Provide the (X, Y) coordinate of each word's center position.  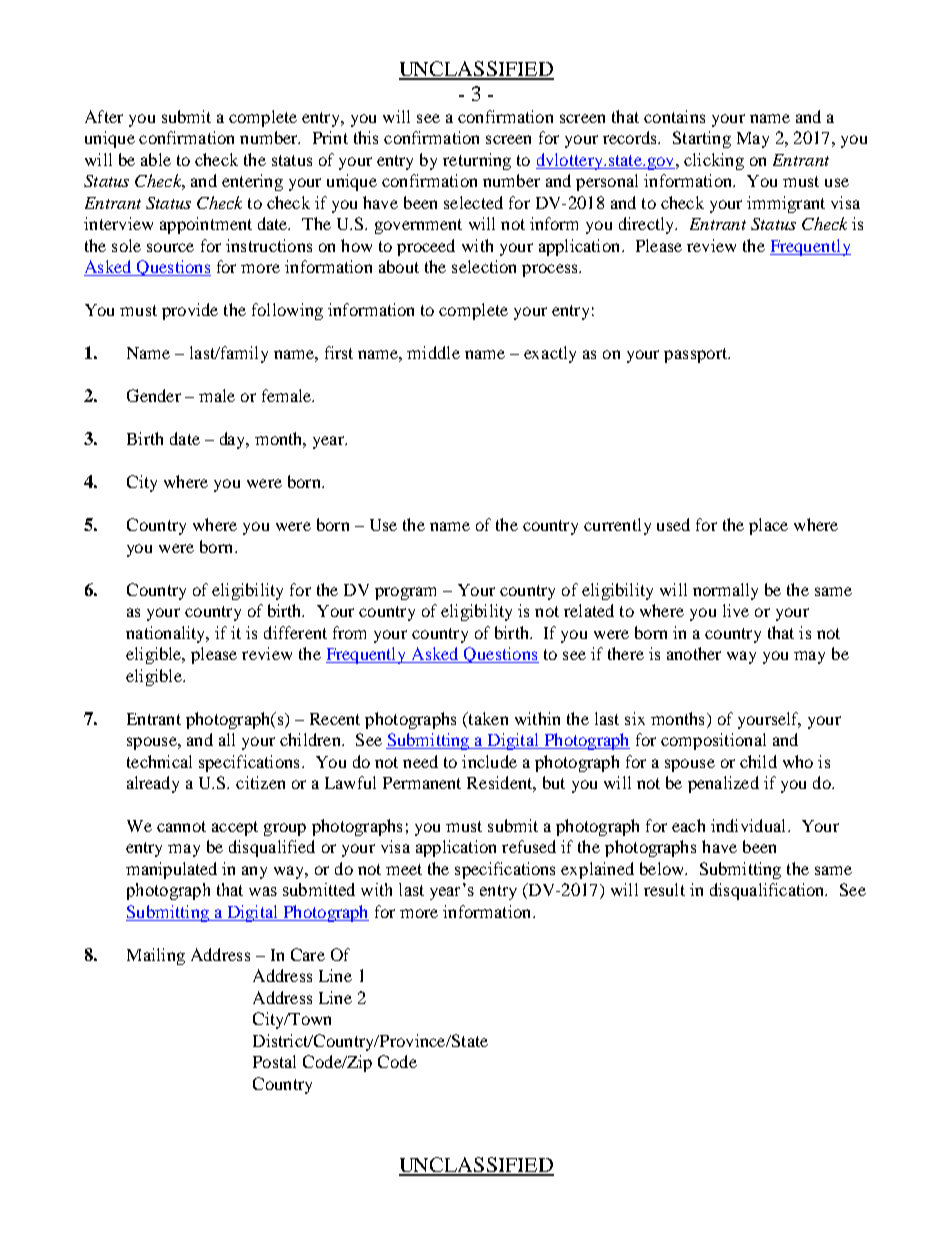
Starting (702, 139)
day (234, 440)
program (405, 593)
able (156, 159)
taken (487, 718)
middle (433, 352)
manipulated (171, 870)
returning (477, 161)
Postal (274, 1061)
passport (696, 355)
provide (190, 311)
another (694, 653)
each (688, 825)
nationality (167, 634)
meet (404, 869)
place (768, 526)
